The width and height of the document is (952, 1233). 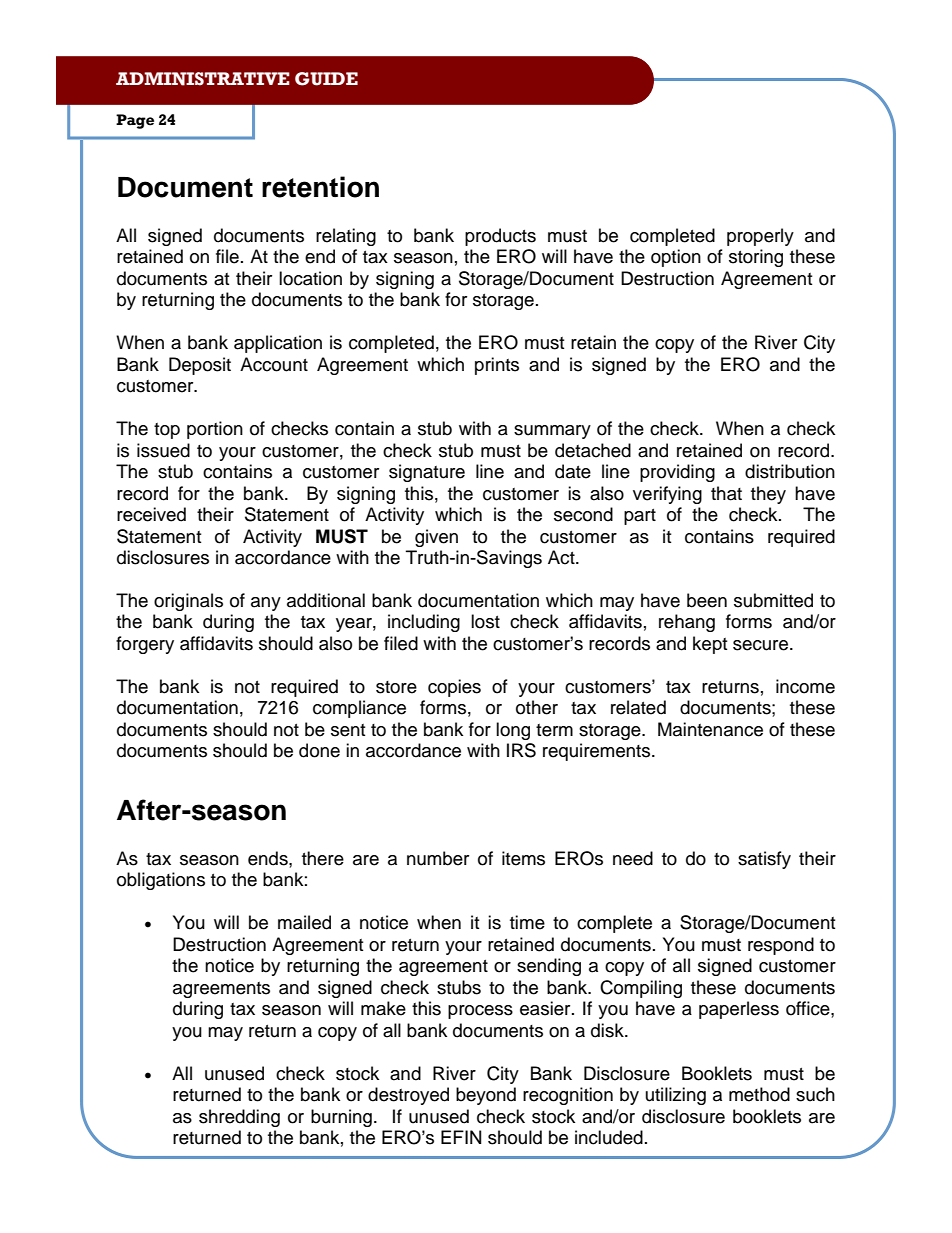 What do you see at coordinates (203, 79) in the document?
I see `ADMINISTRATIVE` at bounding box center [203, 79].
